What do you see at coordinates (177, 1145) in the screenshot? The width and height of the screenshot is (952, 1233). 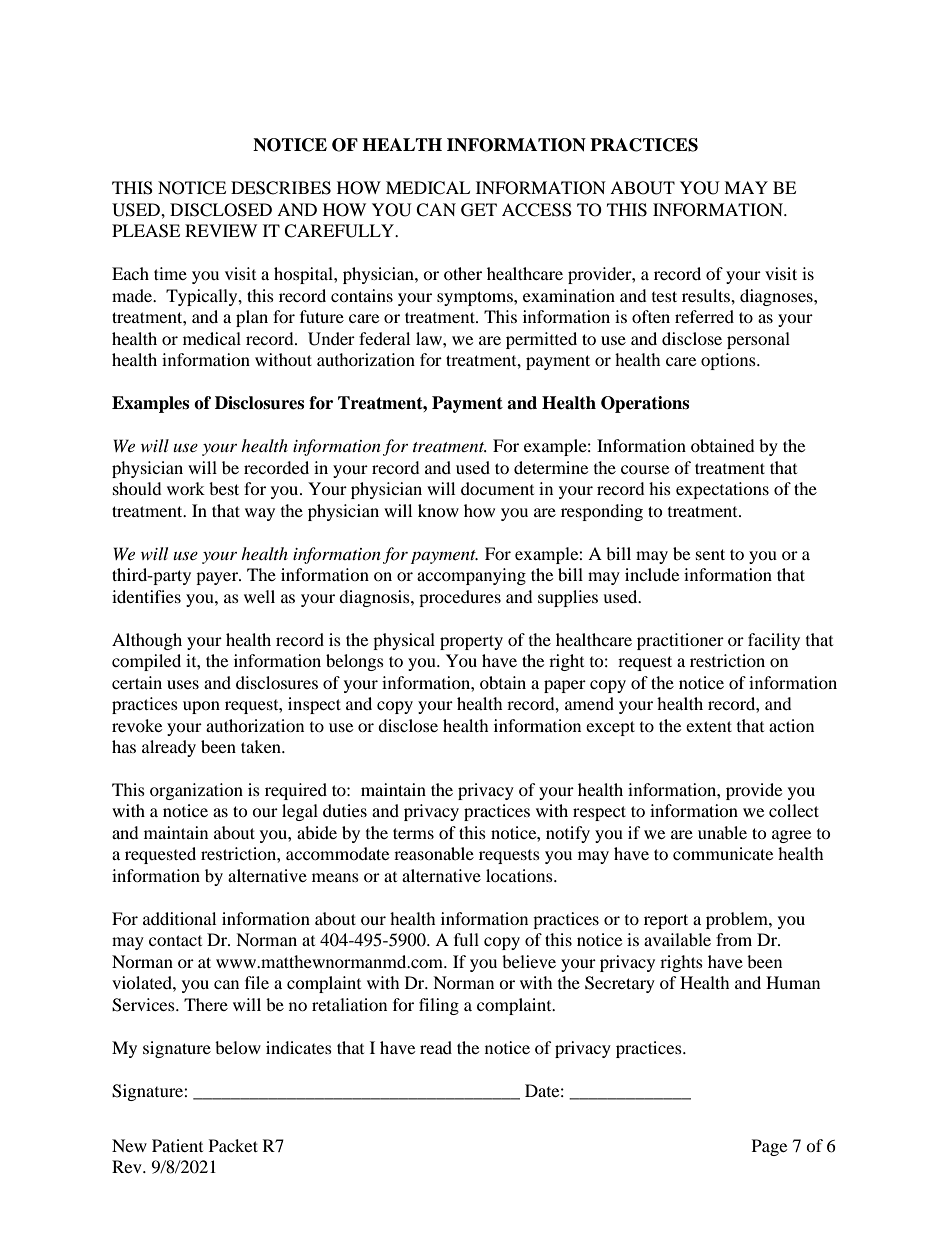 I see `Patient` at bounding box center [177, 1145].
